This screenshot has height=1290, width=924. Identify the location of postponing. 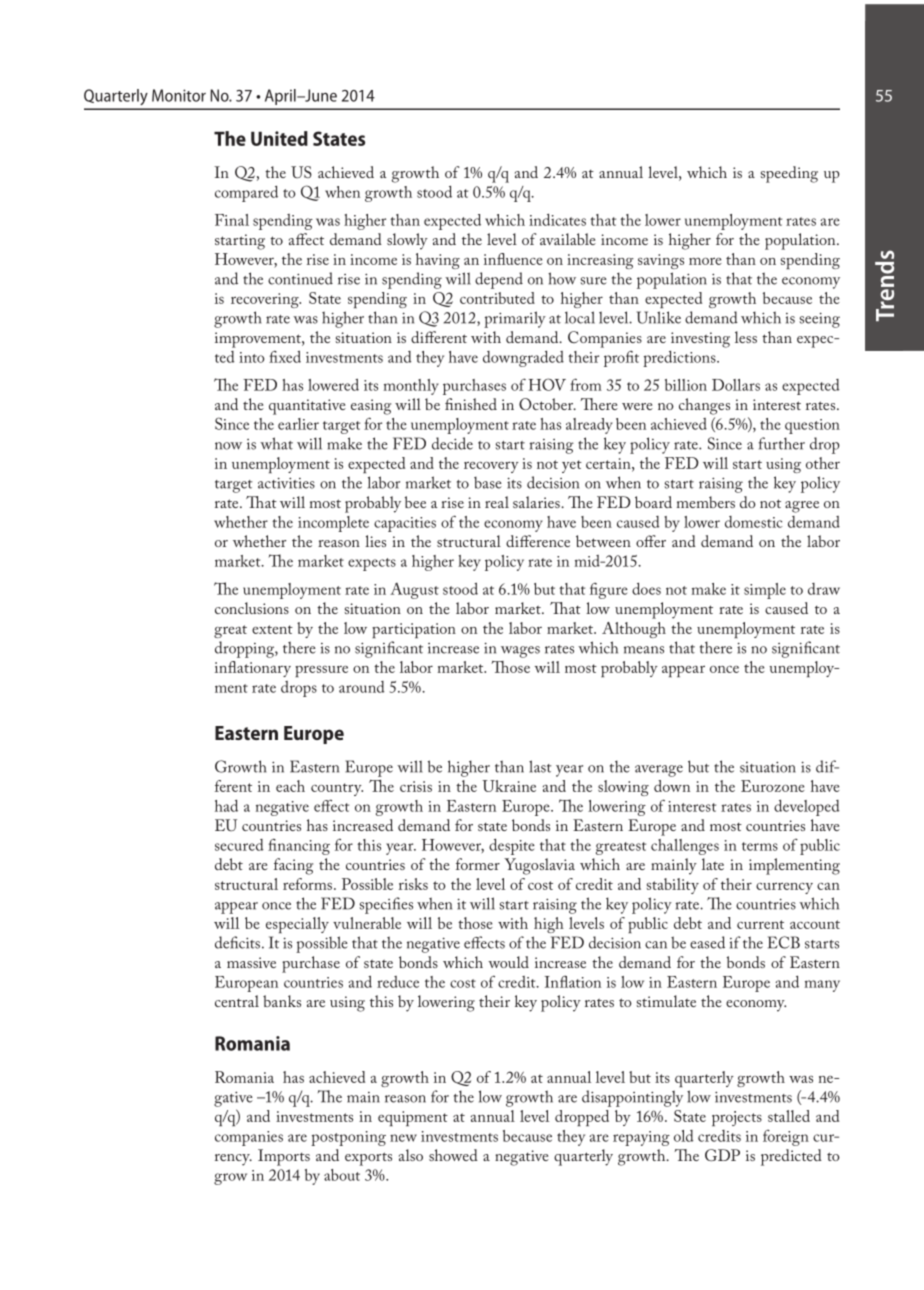
(348, 1138).
